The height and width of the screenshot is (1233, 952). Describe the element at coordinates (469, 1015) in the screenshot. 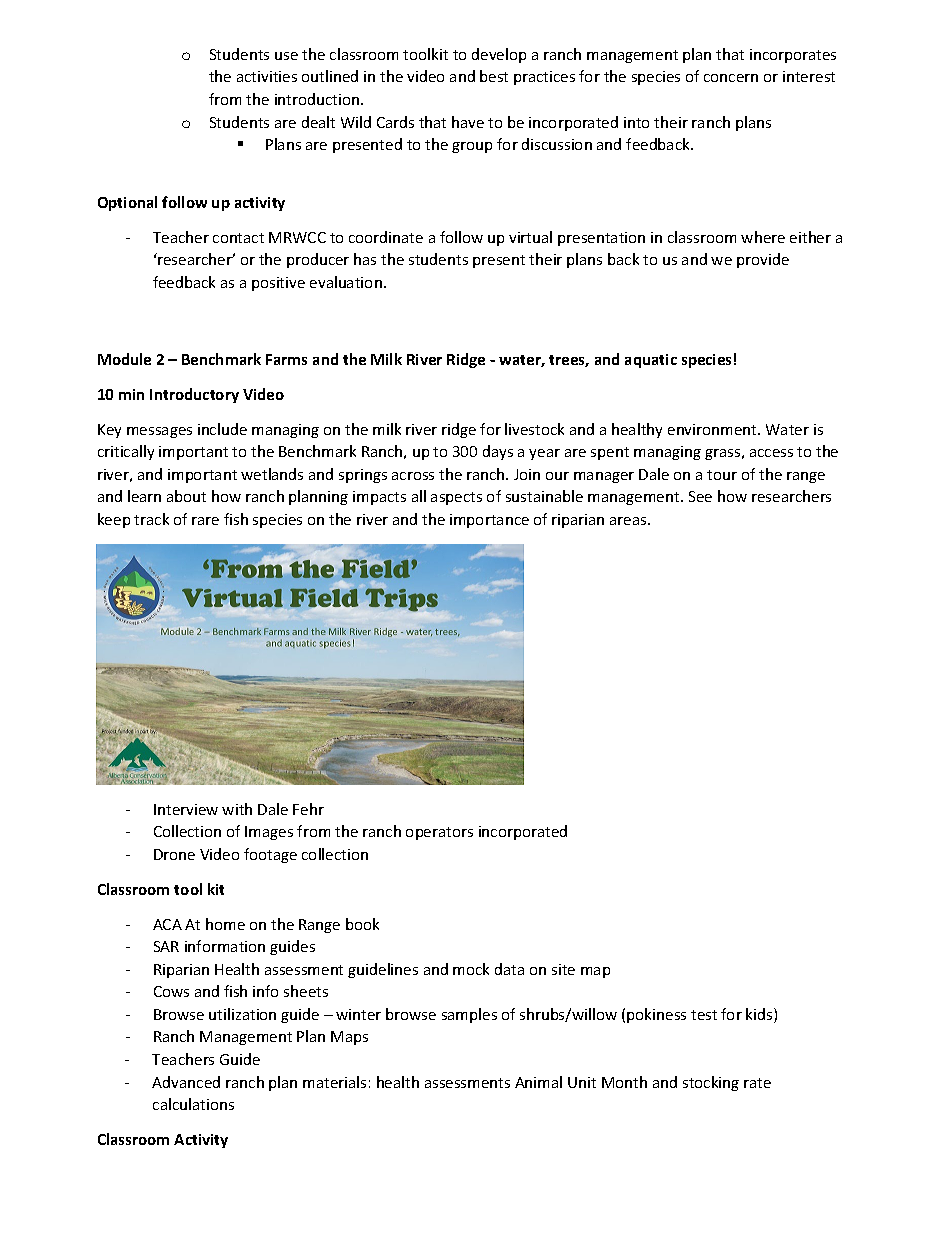

I see `samples` at that location.
